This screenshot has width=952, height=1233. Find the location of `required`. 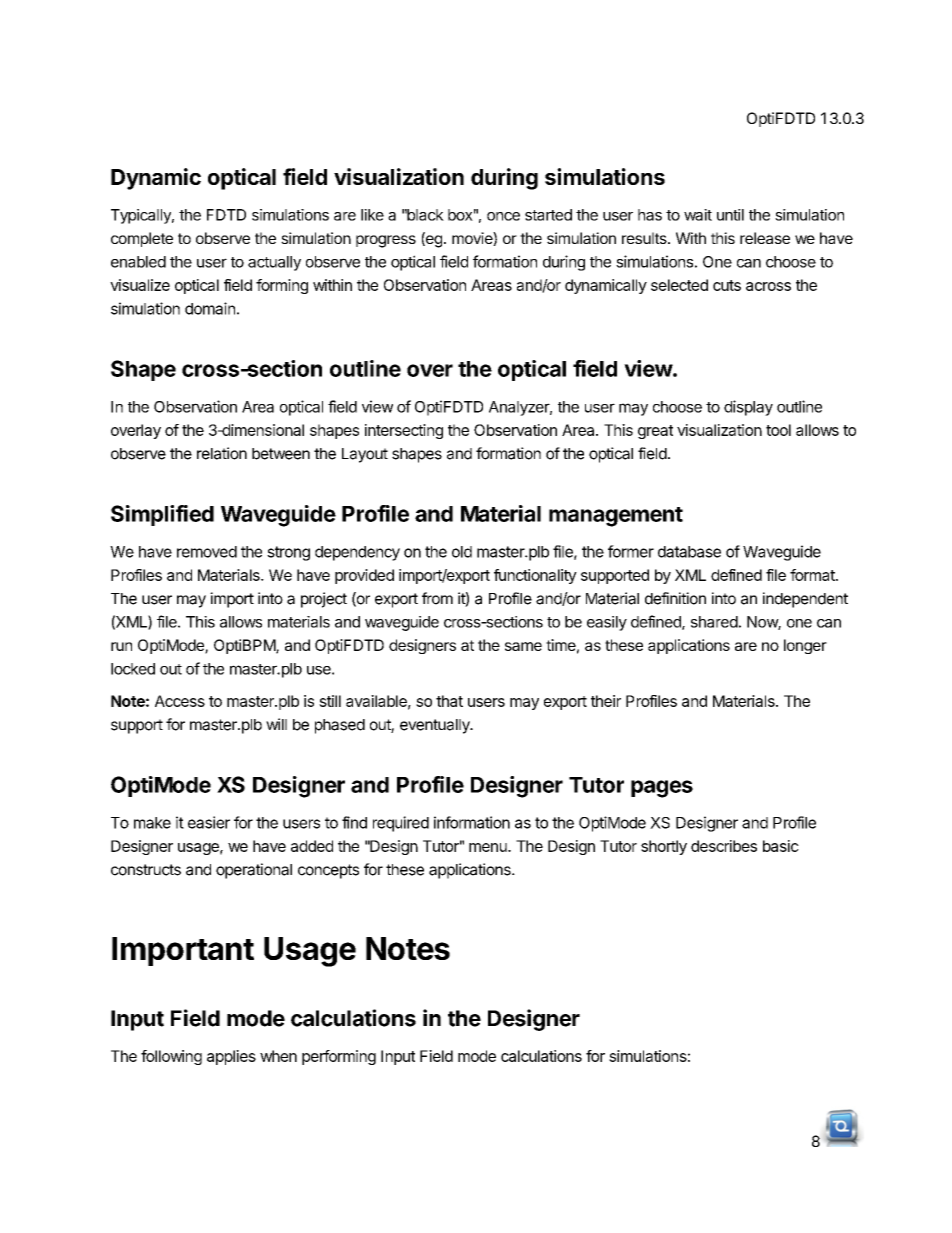

required is located at coordinates (401, 824).
